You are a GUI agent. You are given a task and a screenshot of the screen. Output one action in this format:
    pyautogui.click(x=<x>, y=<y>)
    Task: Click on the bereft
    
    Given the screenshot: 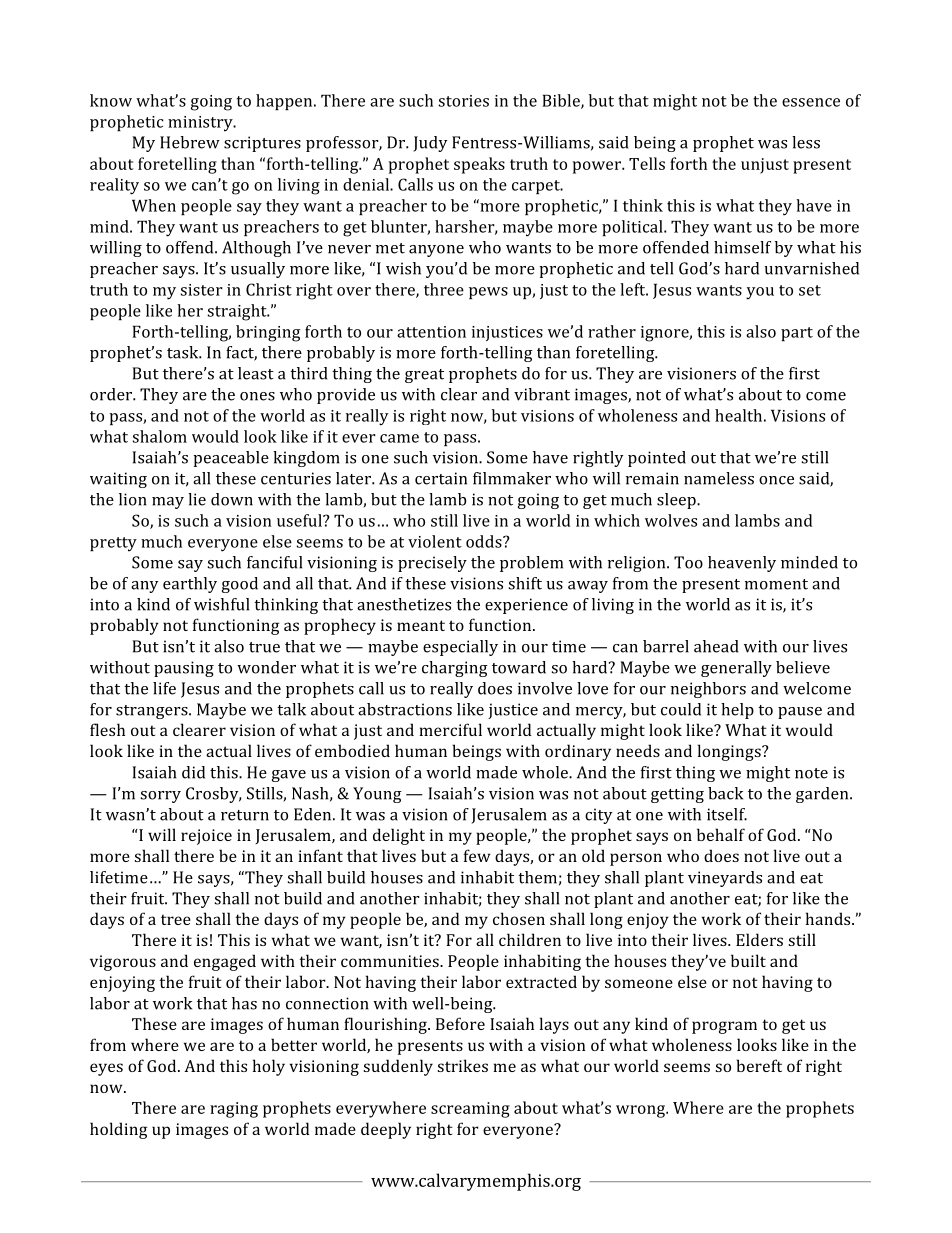 What is the action you would take?
    pyautogui.click(x=759, y=1065)
